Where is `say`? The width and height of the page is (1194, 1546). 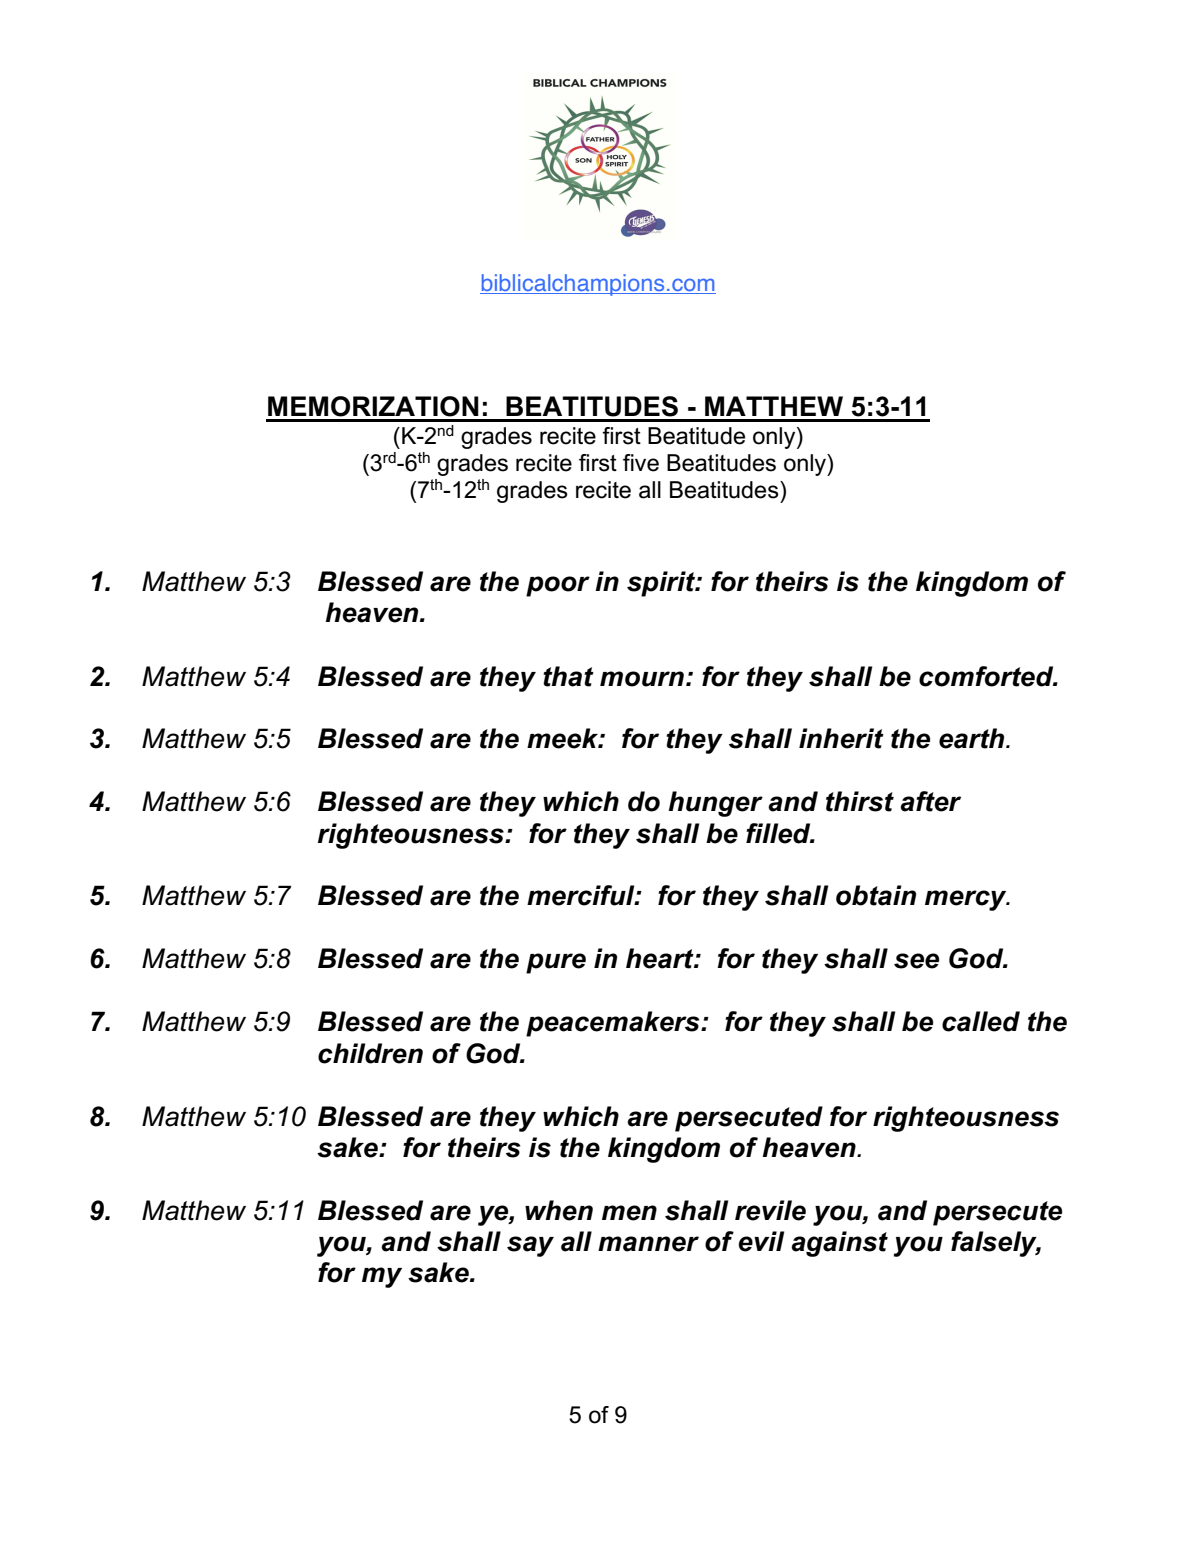 say is located at coordinates (530, 1246).
